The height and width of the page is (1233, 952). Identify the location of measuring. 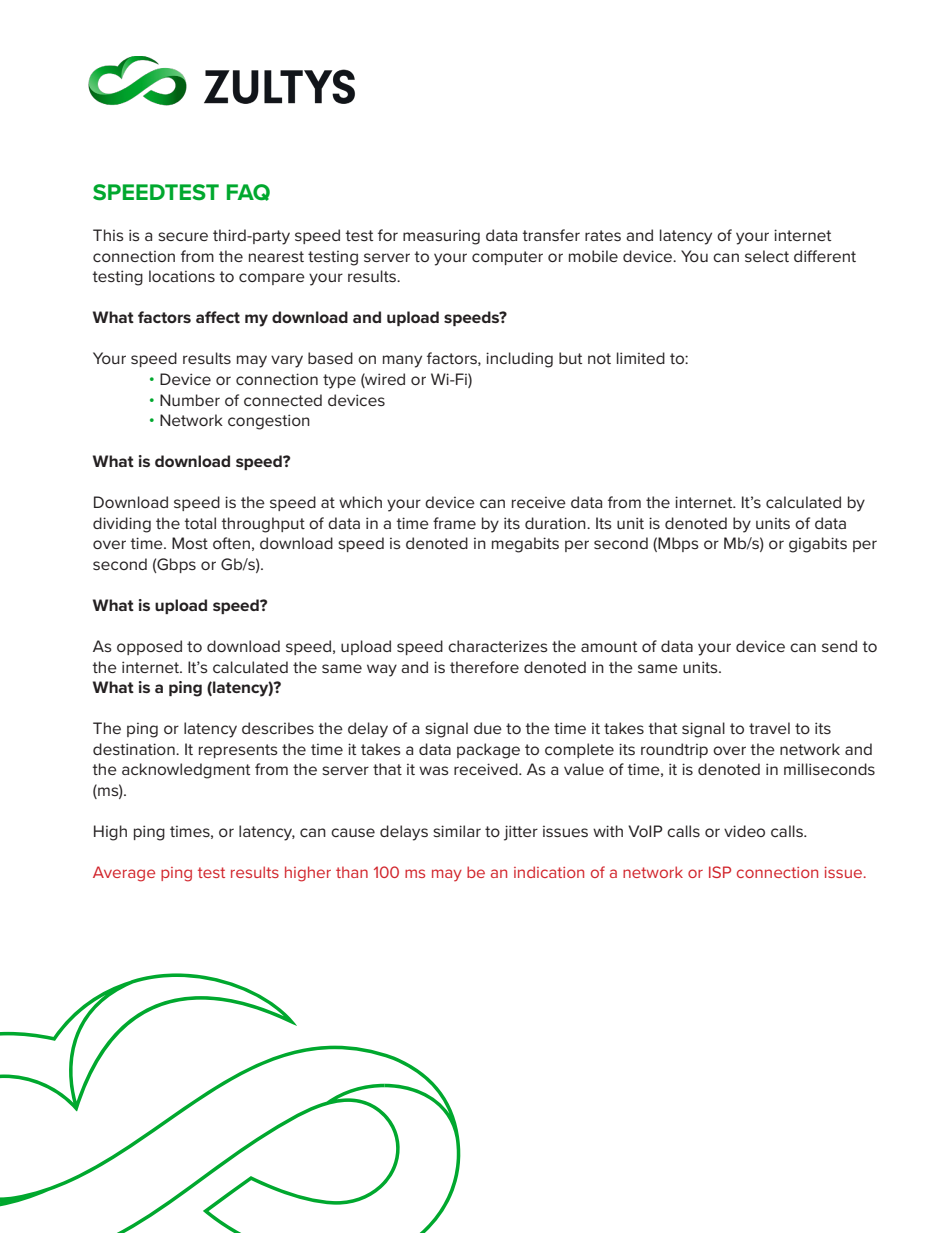
(441, 237).
